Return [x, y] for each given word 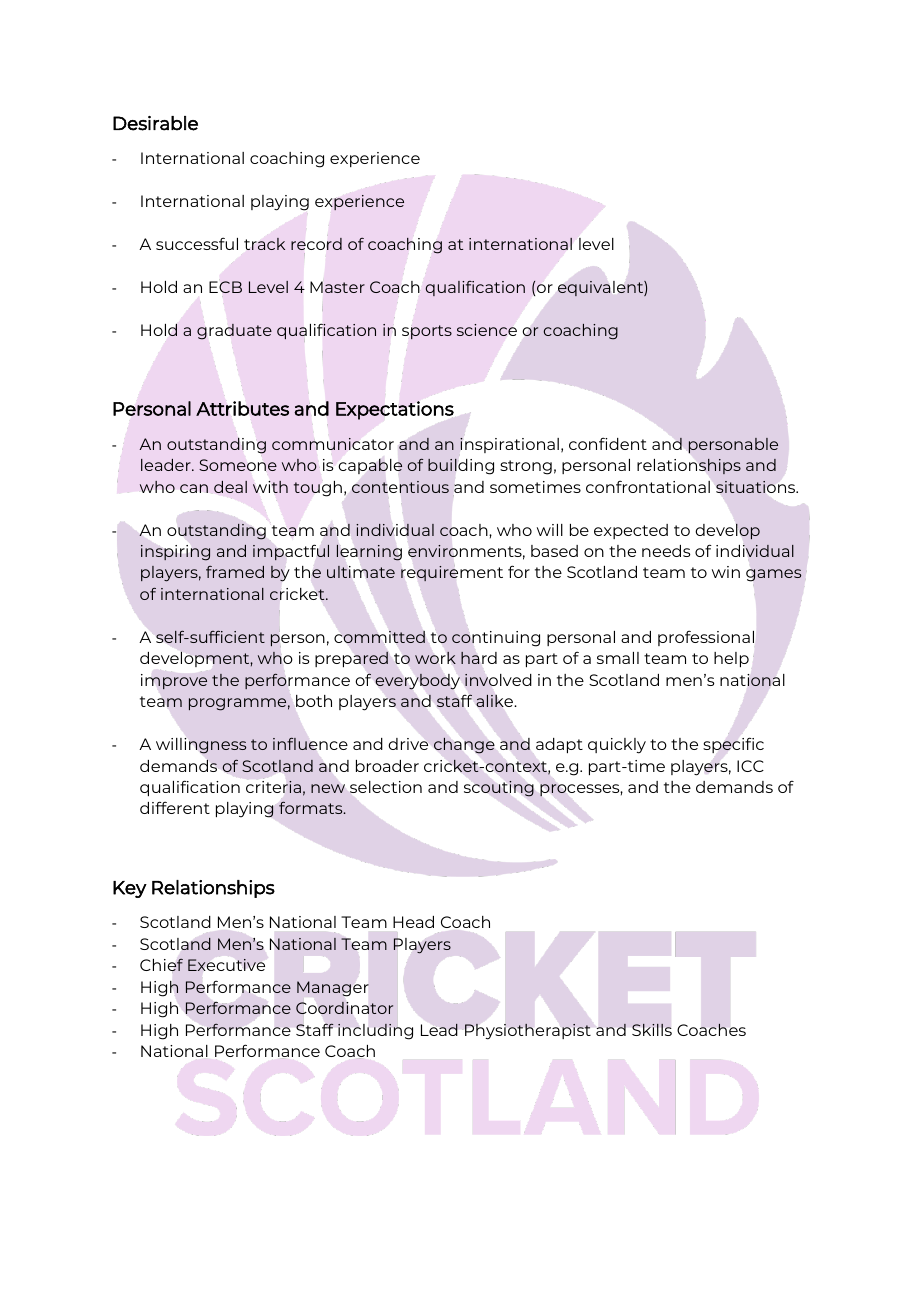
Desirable [155, 123]
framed [235, 572]
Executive [226, 965]
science [487, 330]
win [726, 572]
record [316, 244]
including [375, 1031]
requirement [452, 573]
